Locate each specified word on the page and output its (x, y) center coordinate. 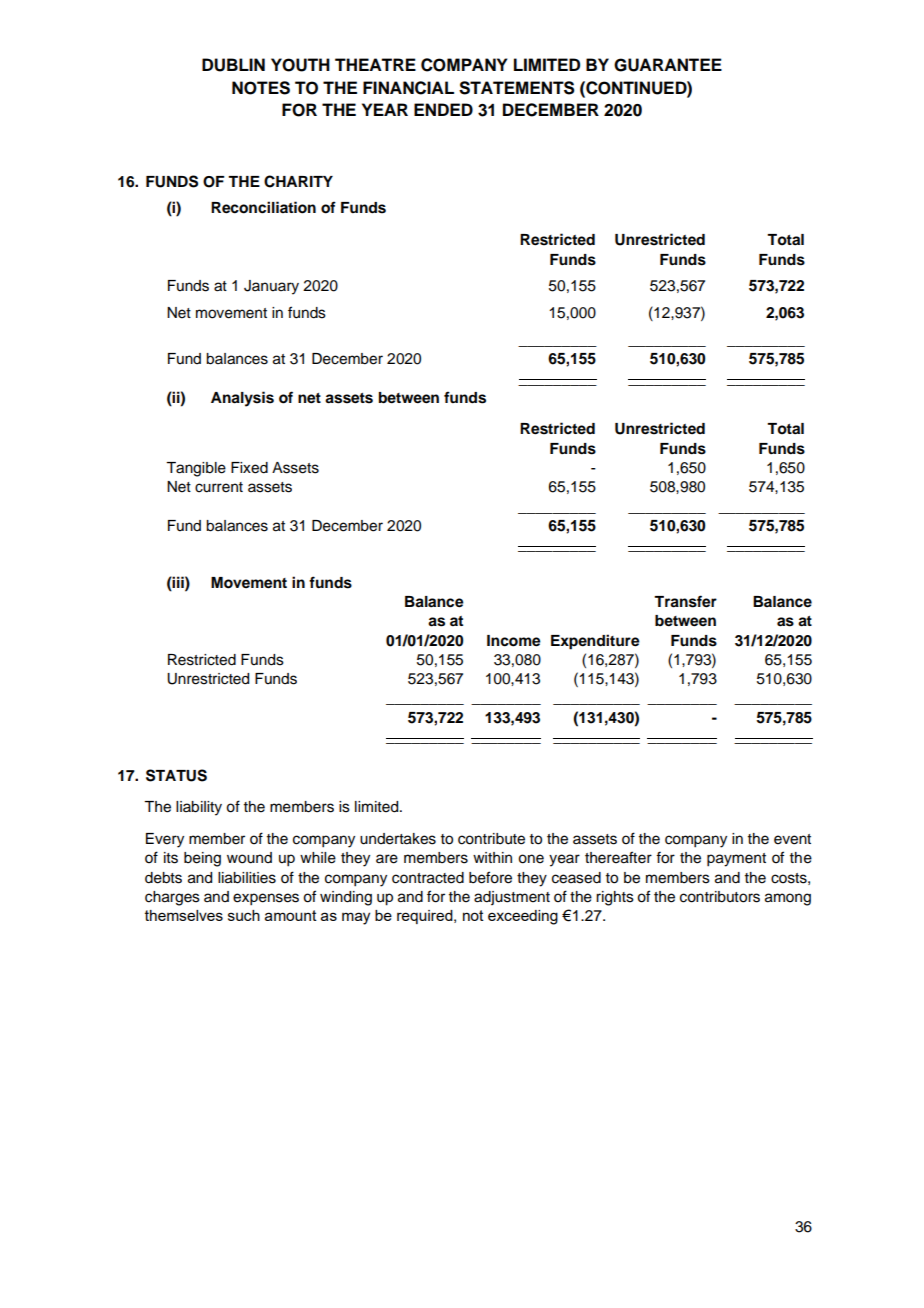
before (490, 877)
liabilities (247, 878)
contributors (720, 897)
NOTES (261, 88)
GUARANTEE (668, 65)
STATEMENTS (517, 88)
